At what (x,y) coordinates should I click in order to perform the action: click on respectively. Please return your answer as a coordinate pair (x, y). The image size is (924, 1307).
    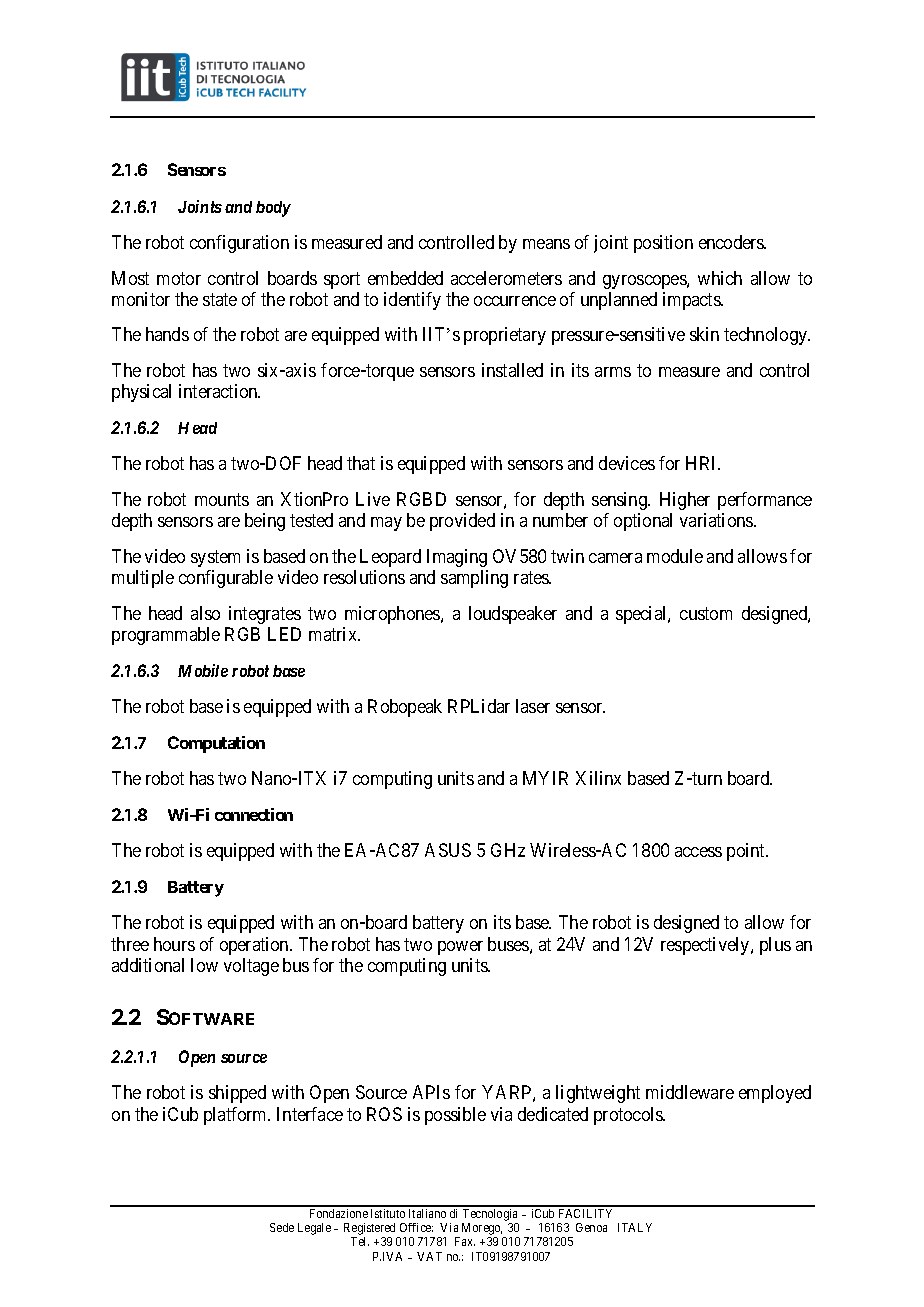
    Looking at the image, I should click on (706, 946).
